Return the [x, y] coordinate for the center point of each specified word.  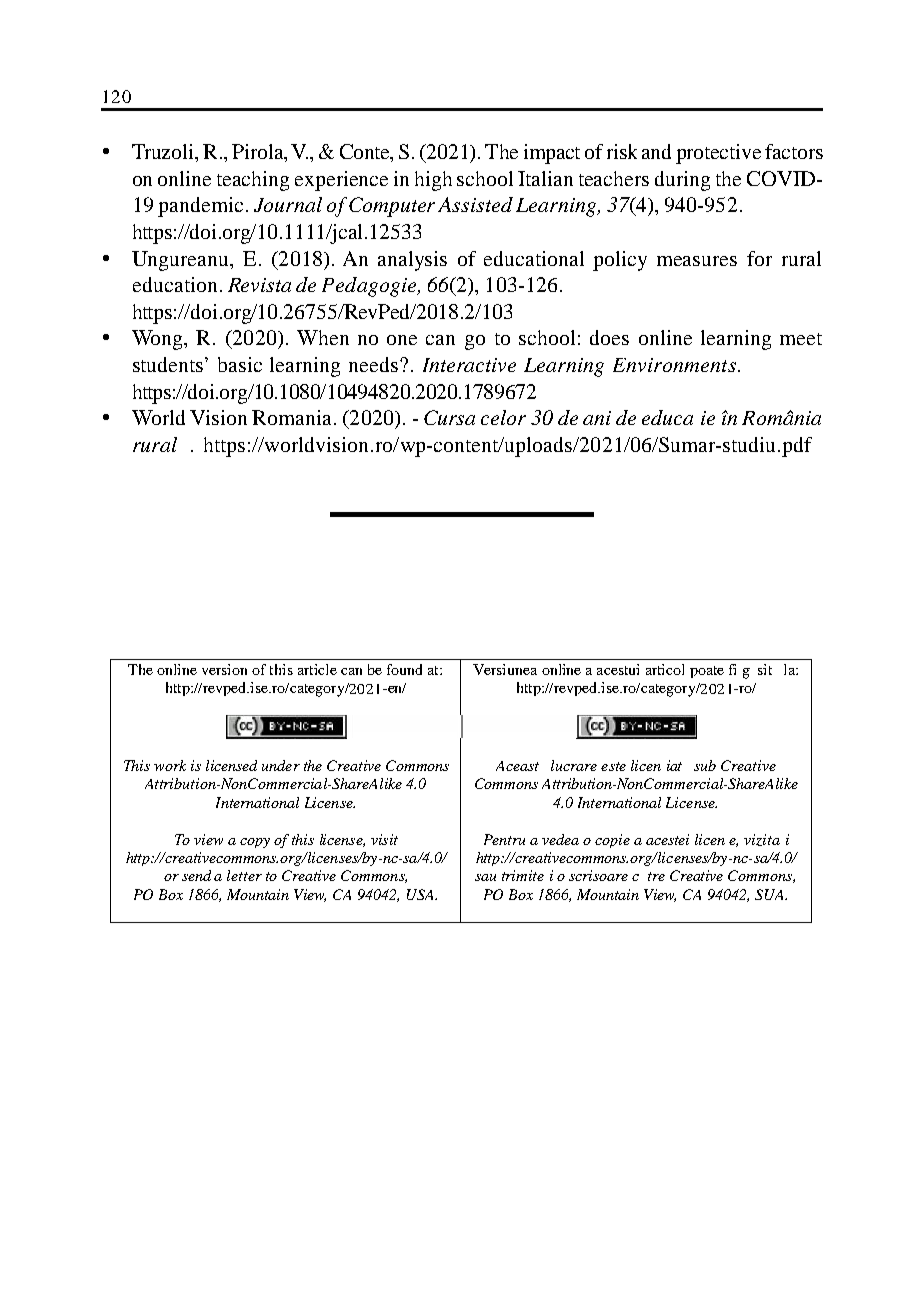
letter [244, 875]
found [404, 669]
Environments [674, 365]
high [433, 181]
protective [718, 154]
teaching [253, 181]
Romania [293, 417]
